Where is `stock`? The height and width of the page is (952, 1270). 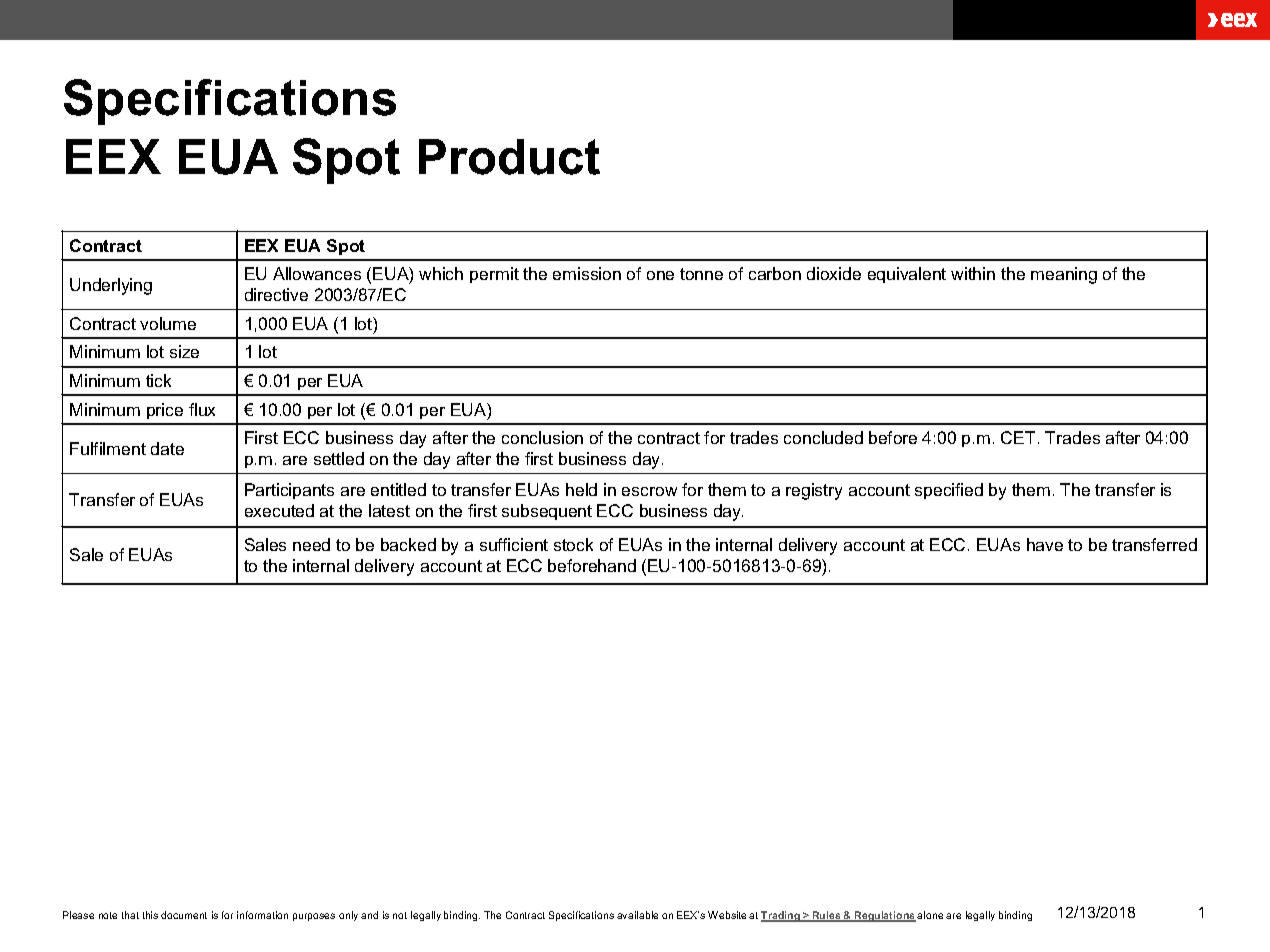 stock is located at coordinates (573, 544).
